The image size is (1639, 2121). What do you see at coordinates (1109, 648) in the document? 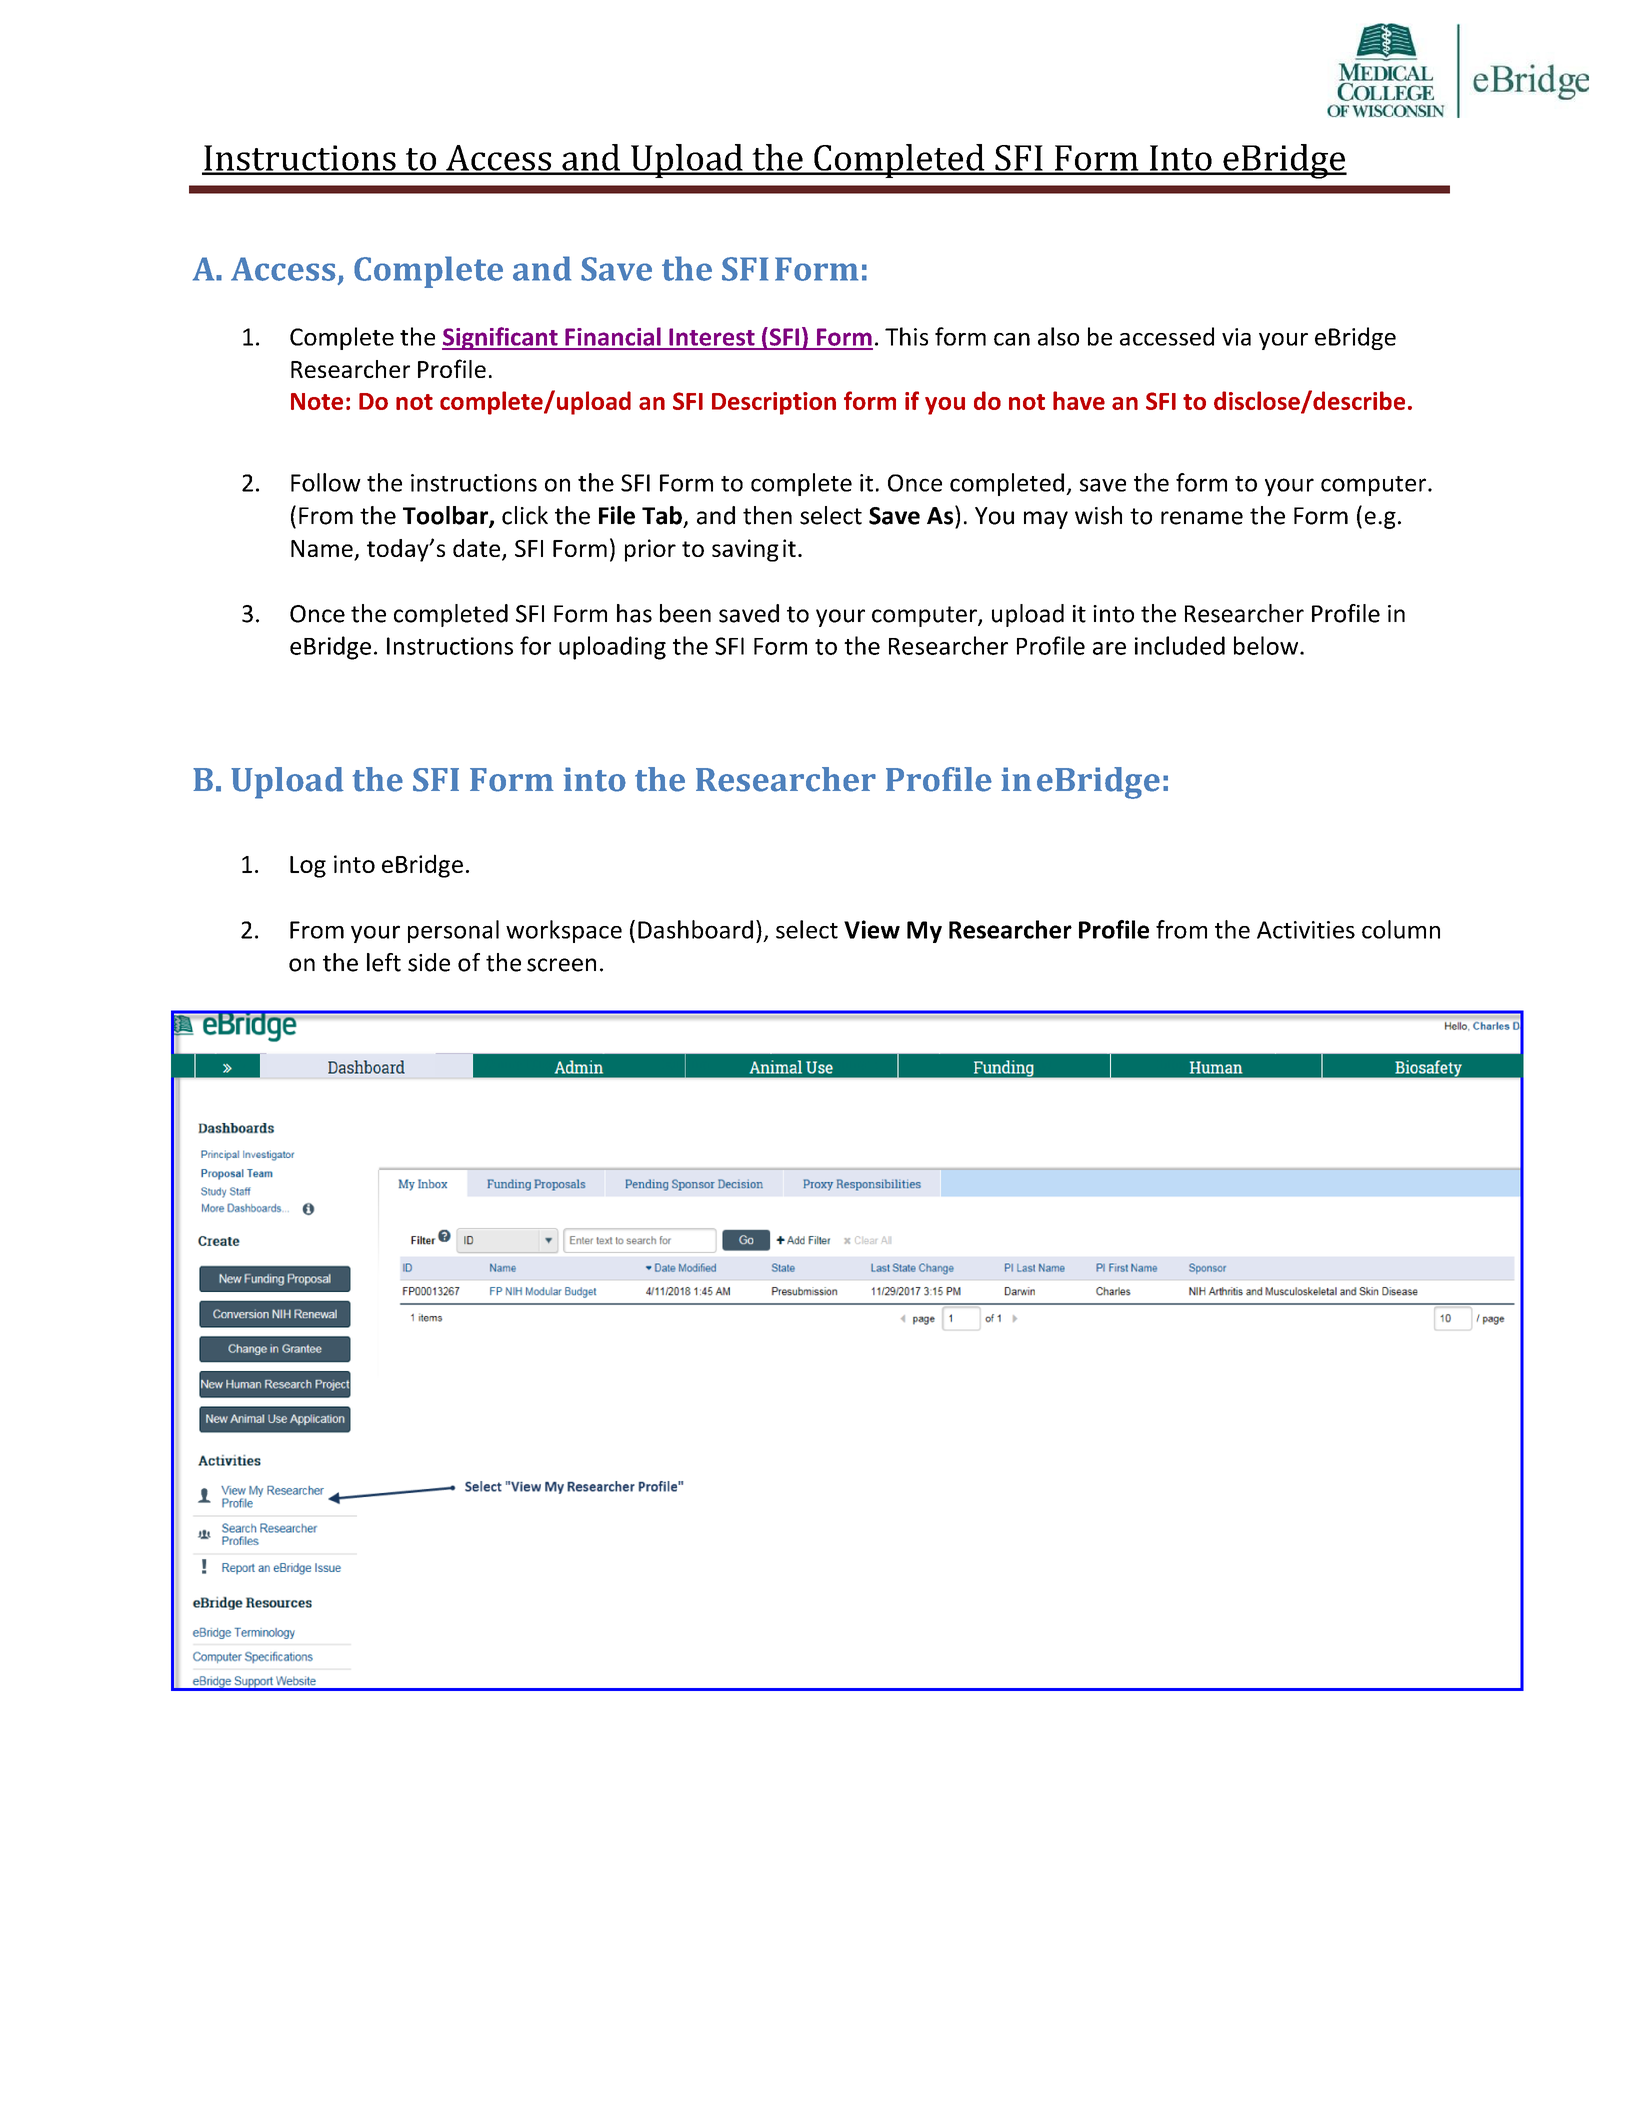
I see `are` at bounding box center [1109, 648].
